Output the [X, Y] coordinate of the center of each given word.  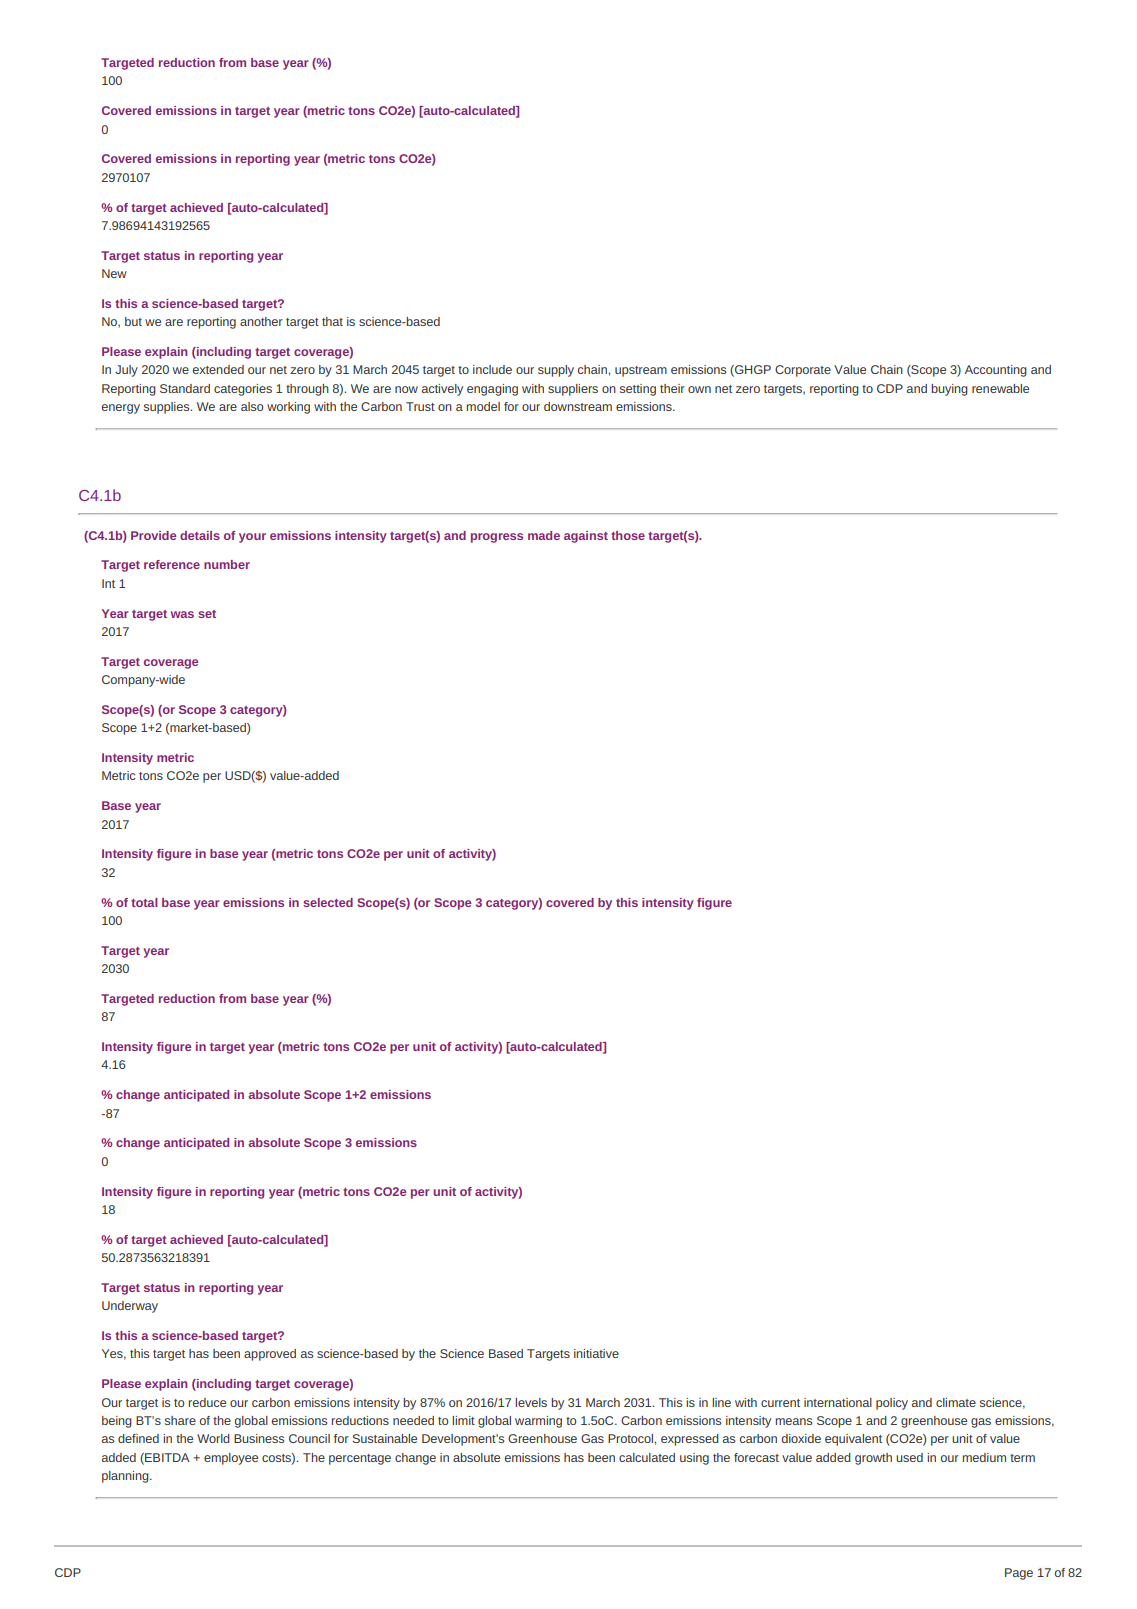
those [628, 535]
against [586, 537]
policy [892, 1404]
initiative [596, 1353]
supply [556, 371]
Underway [130, 1307]
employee [231, 1459]
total [144, 902]
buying [949, 390]
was [182, 614]
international [838, 1402]
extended [218, 369]
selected [328, 902]
